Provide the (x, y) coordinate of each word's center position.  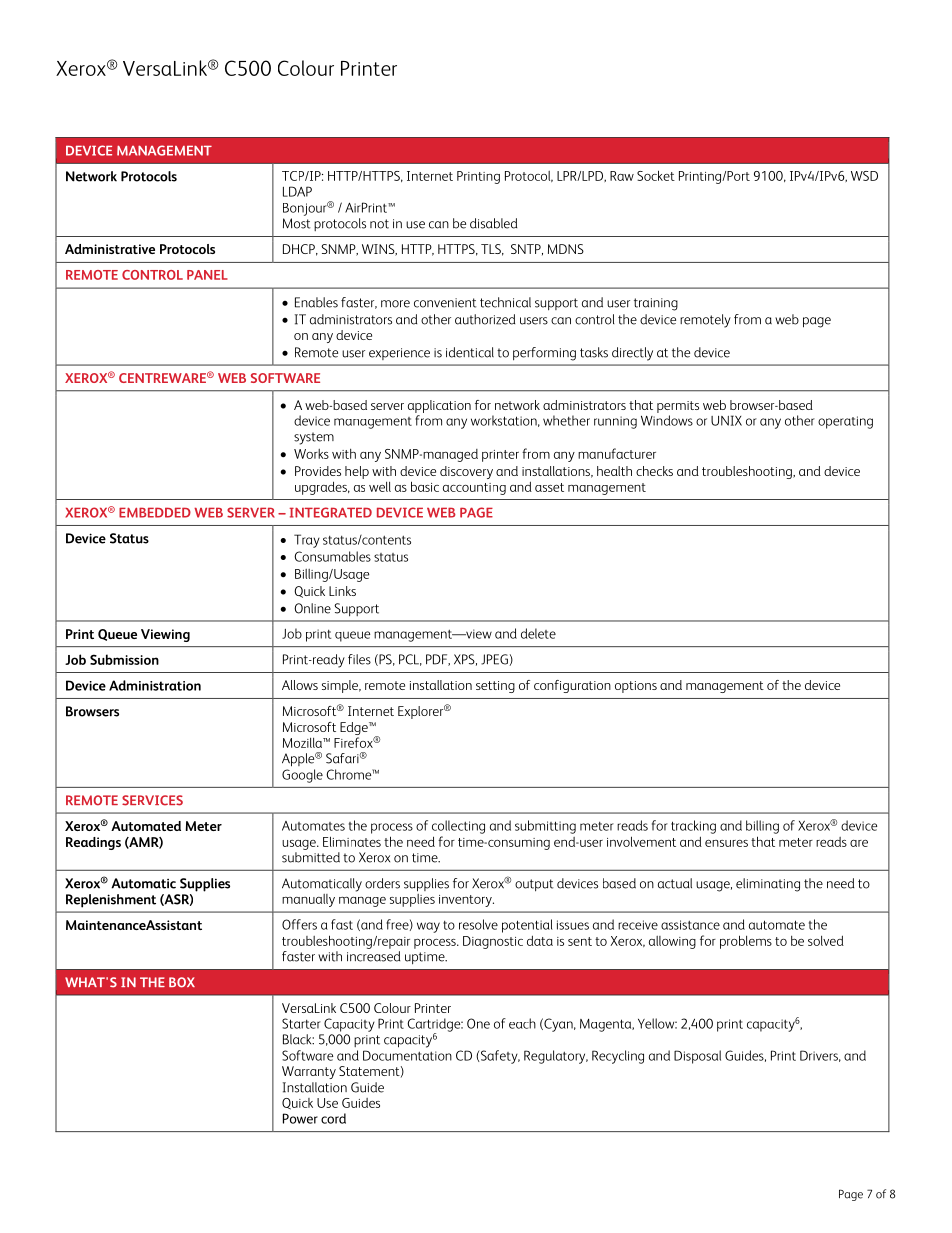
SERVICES (152, 800)
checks (654, 471)
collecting (458, 827)
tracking (693, 827)
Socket (656, 175)
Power (300, 1118)
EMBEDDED (155, 512)
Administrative (110, 249)
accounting (474, 489)
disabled (493, 223)
